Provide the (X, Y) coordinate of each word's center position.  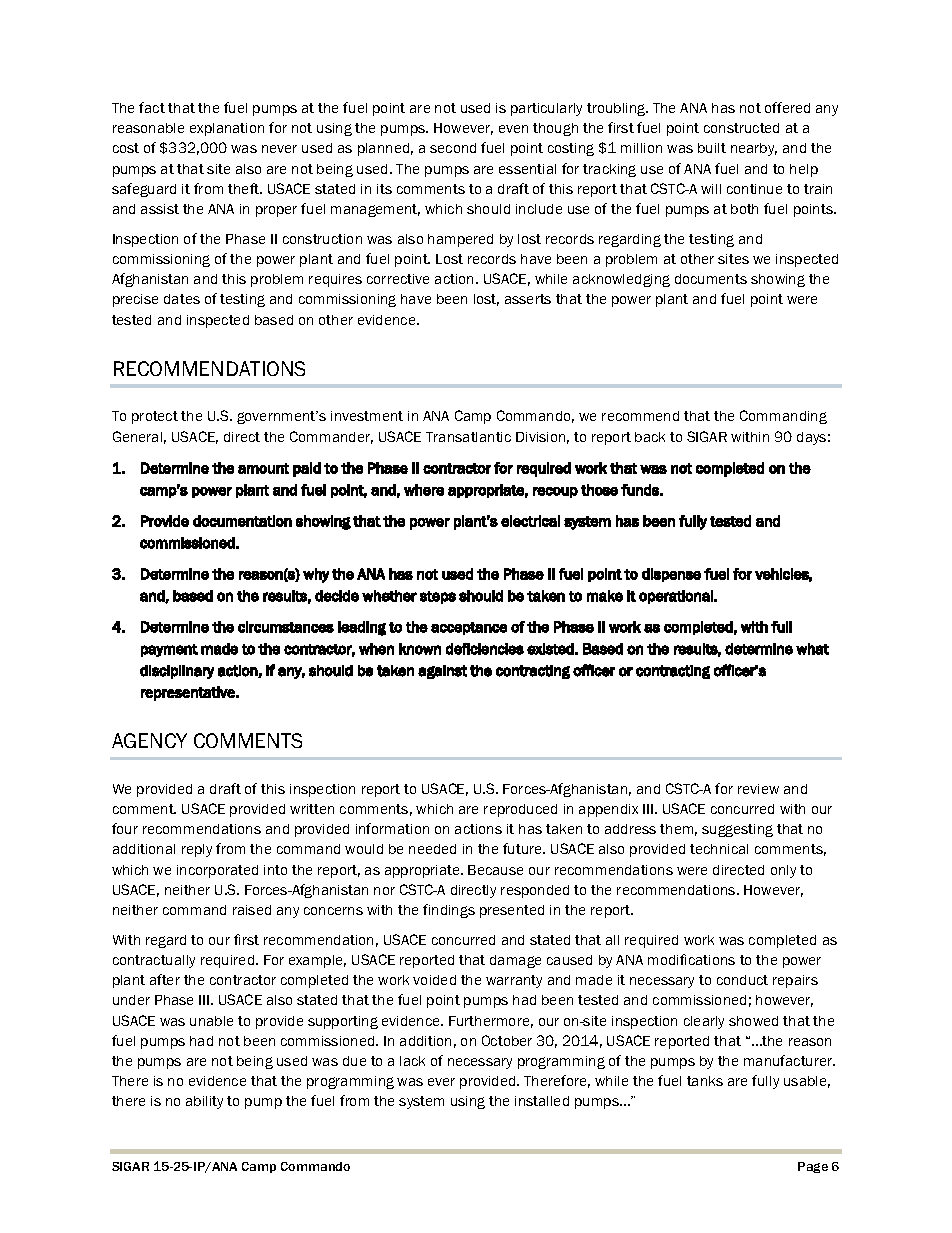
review (758, 789)
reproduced (520, 810)
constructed (741, 128)
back (650, 437)
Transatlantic (468, 437)
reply (197, 850)
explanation (227, 129)
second (453, 148)
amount (263, 468)
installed (542, 1101)
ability (204, 1102)
